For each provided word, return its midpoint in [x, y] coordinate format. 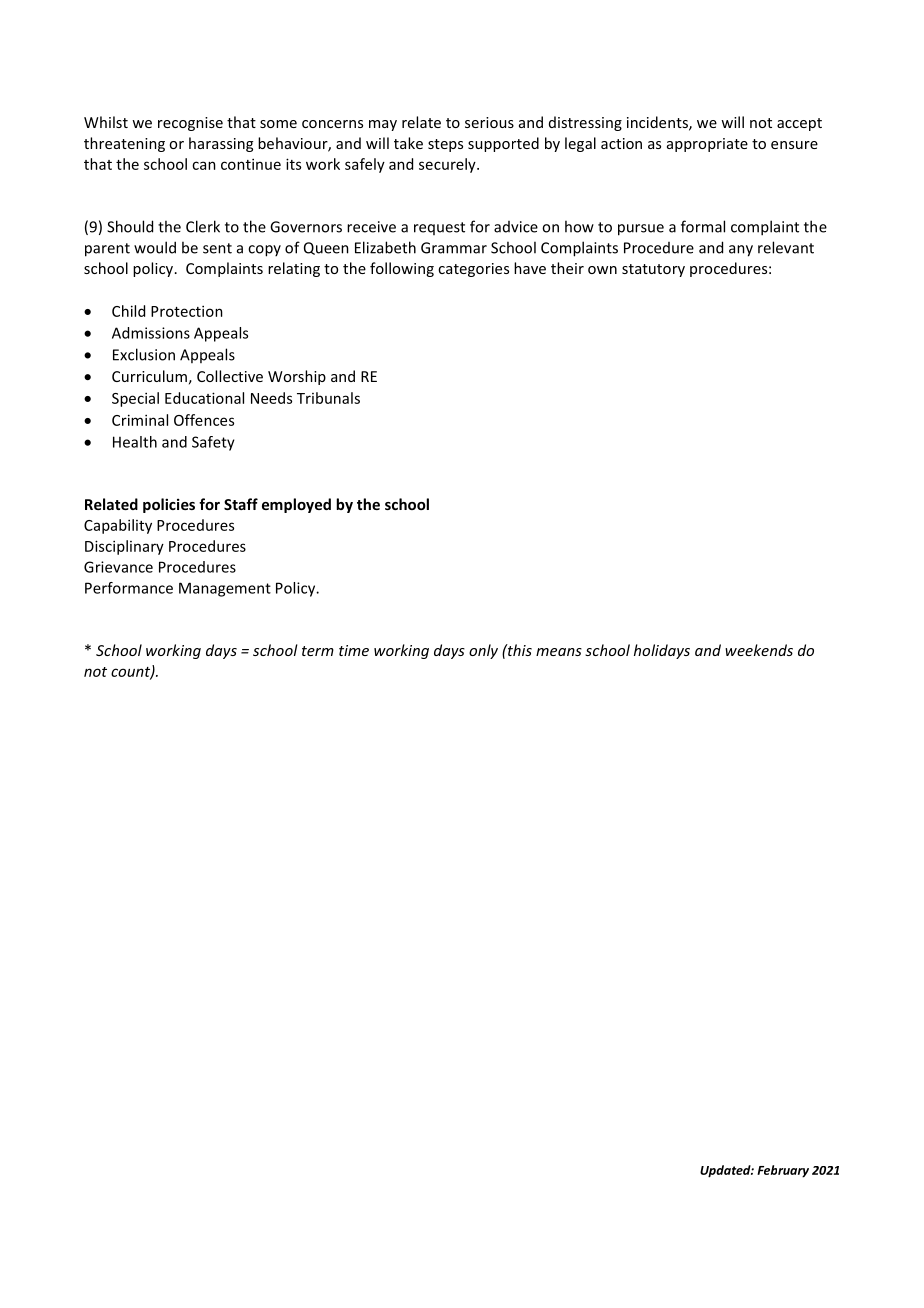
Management [225, 589]
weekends [759, 650]
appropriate [707, 145]
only [483, 651]
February [783, 1171]
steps [445, 145]
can [204, 165]
